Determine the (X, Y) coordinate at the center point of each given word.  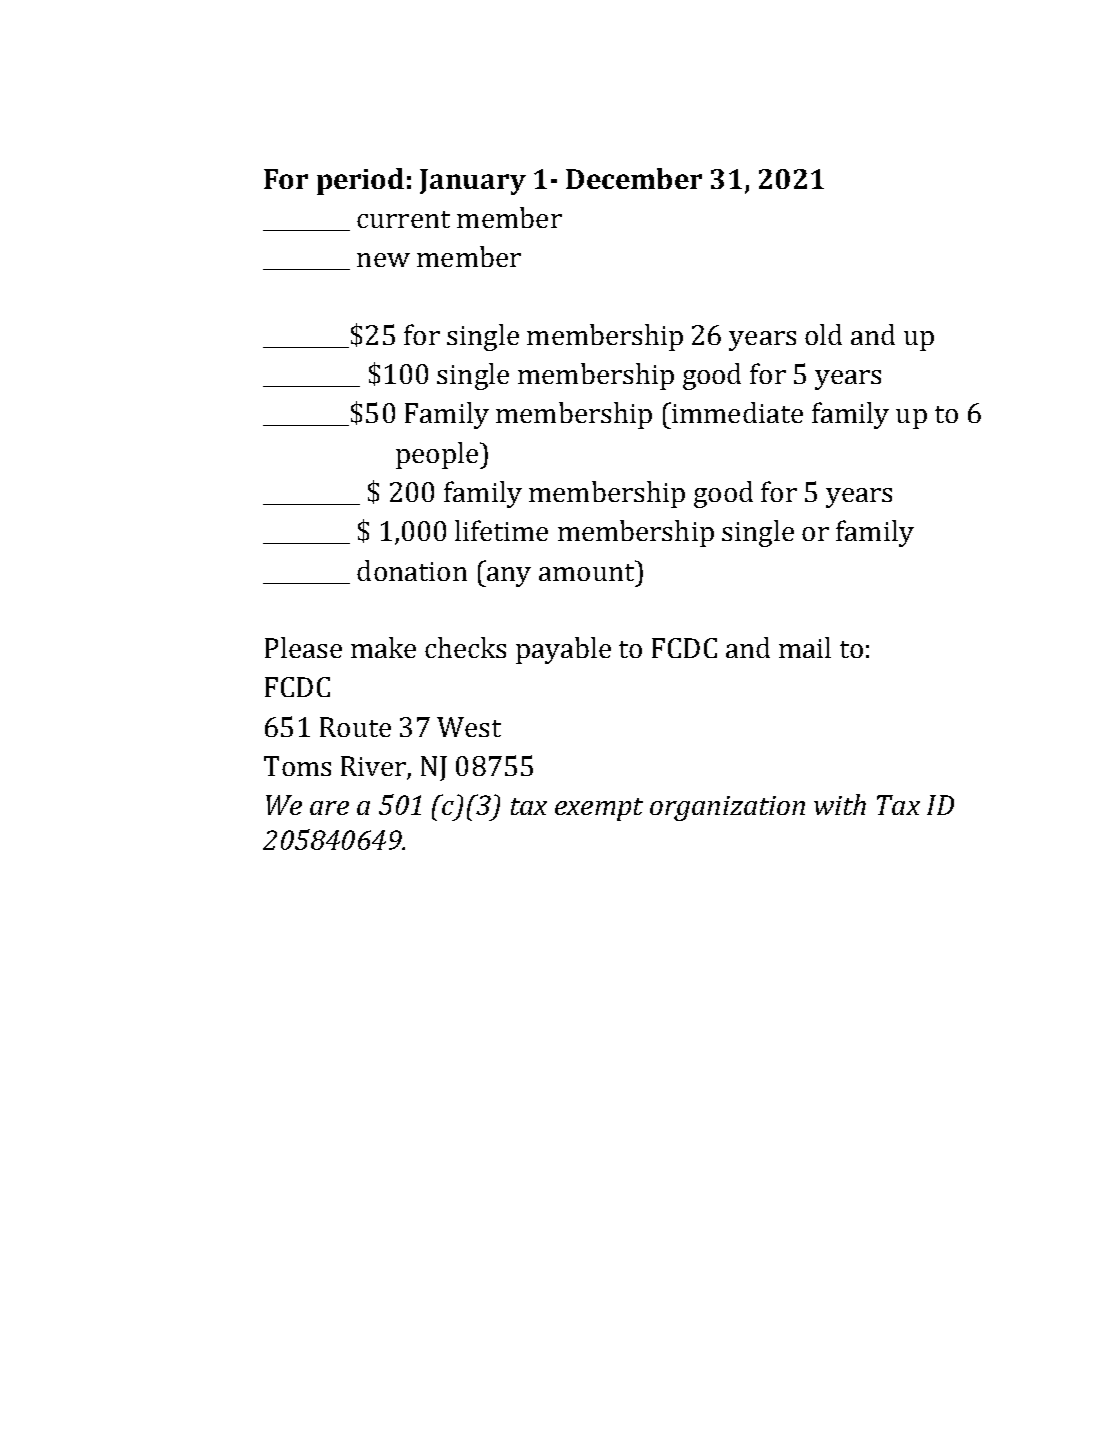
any (508, 577)
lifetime (501, 530)
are (329, 808)
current (403, 219)
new (383, 260)
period (360, 181)
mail (805, 647)
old (823, 334)
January (473, 182)
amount (588, 571)
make (383, 647)
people (437, 455)
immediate (736, 412)
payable (563, 650)
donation (412, 570)
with (840, 804)
